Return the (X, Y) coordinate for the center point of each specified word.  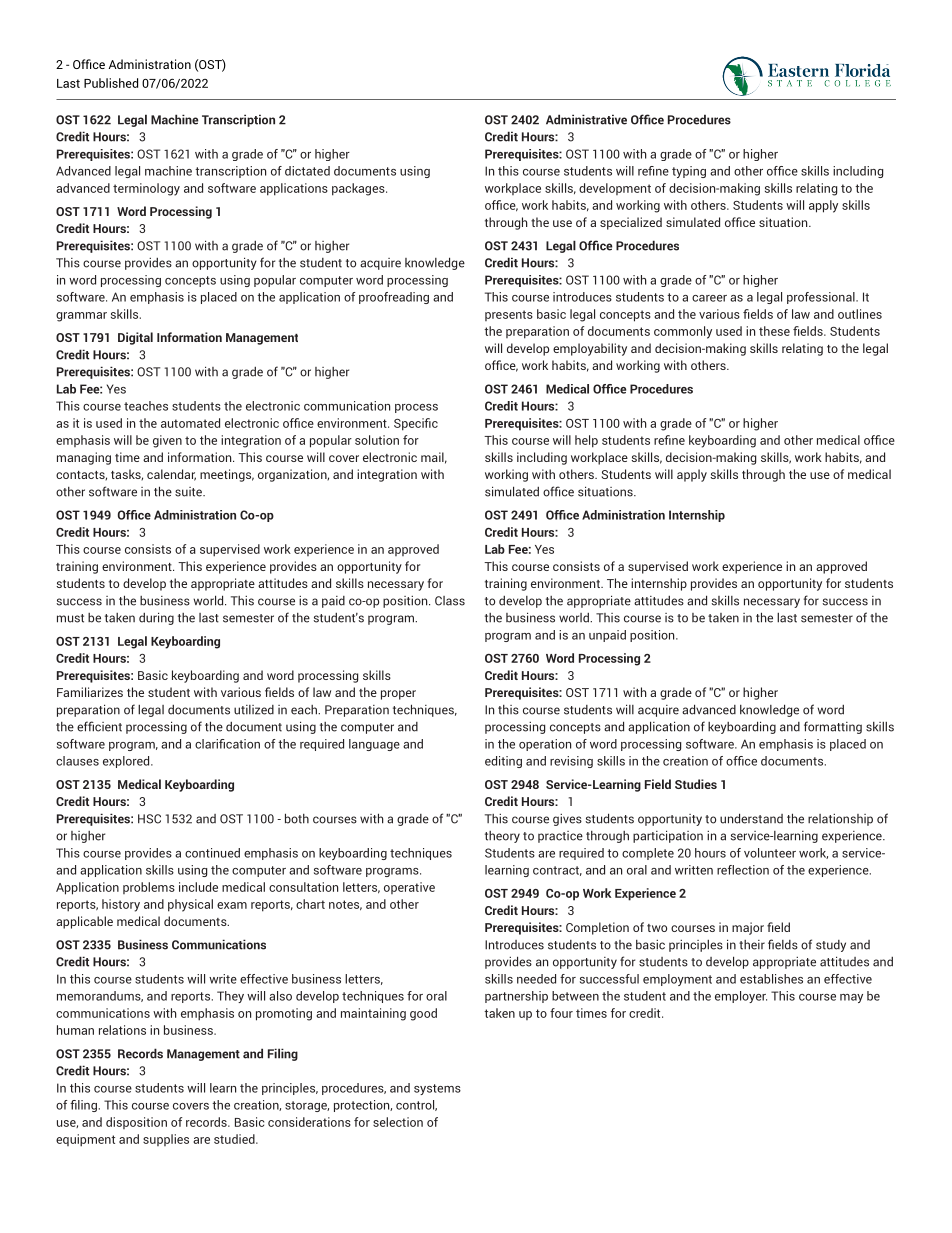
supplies (166, 1140)
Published (111, 83)
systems (437, 1089)
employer (741, 997)
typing (689, 172)
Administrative (586, 119)
